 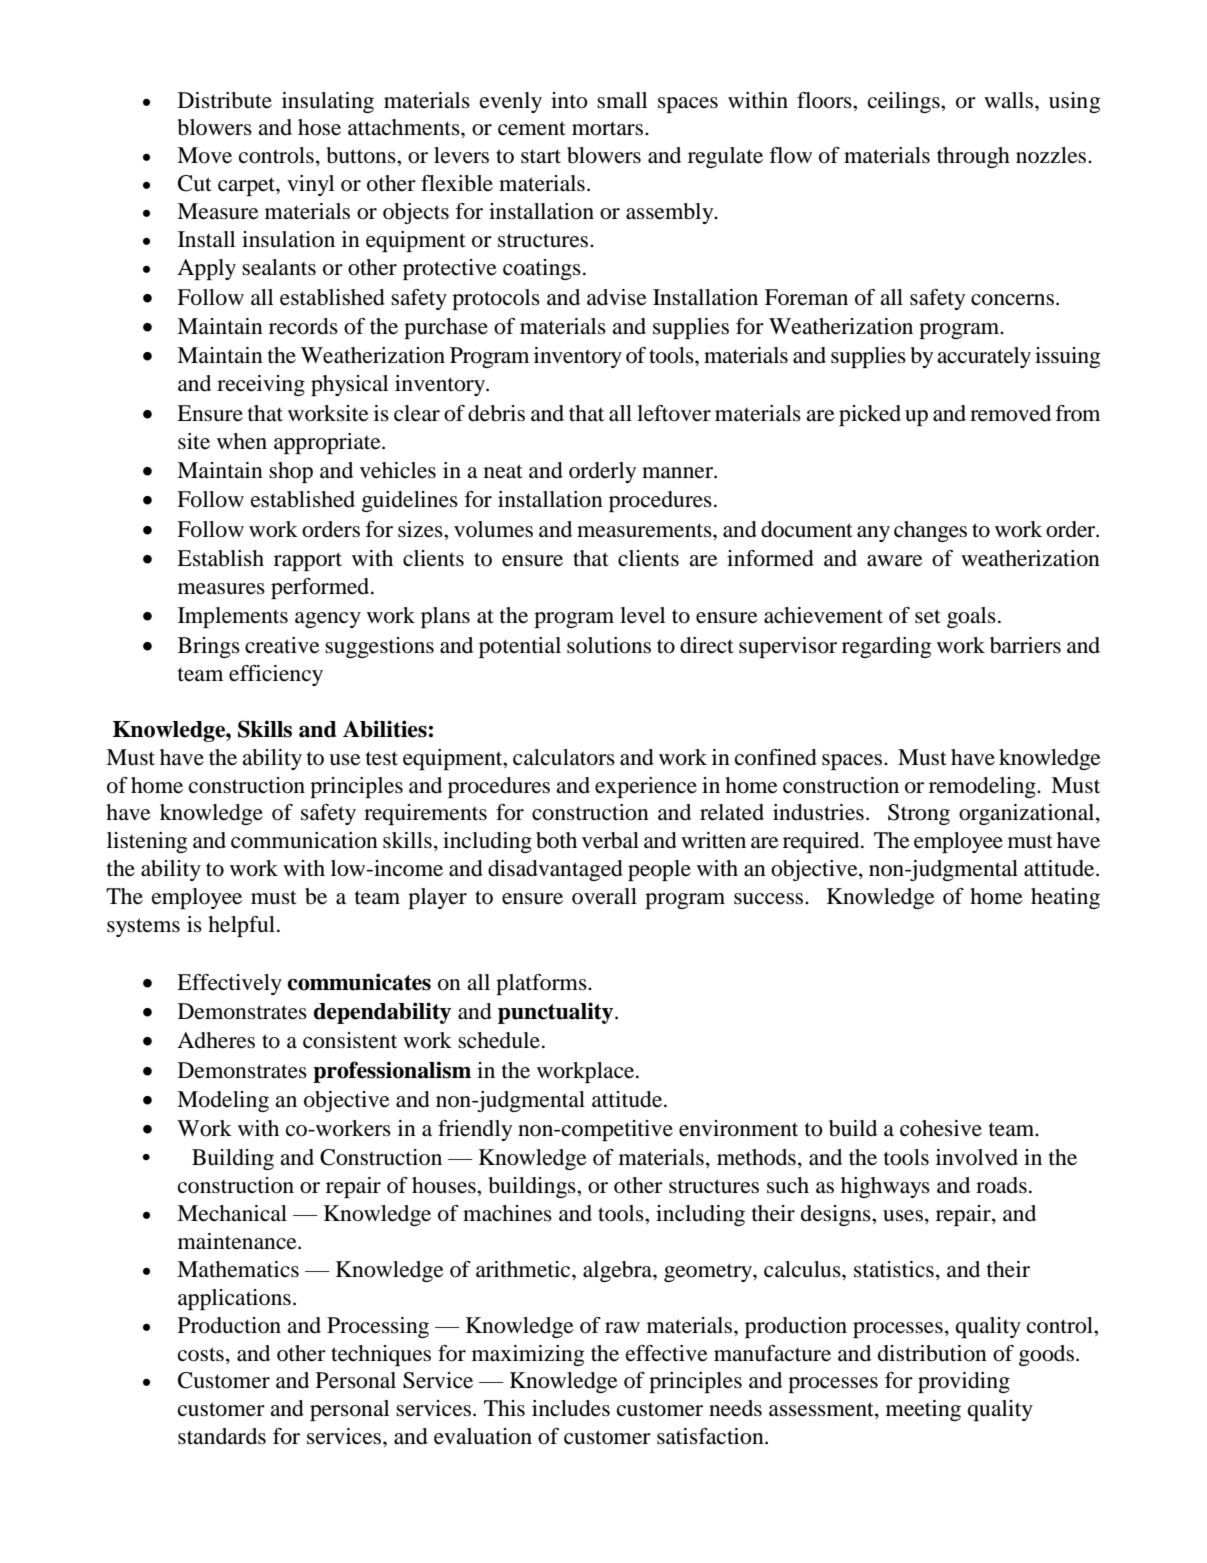 I want to click on communication, so click(x=304, y=840).
